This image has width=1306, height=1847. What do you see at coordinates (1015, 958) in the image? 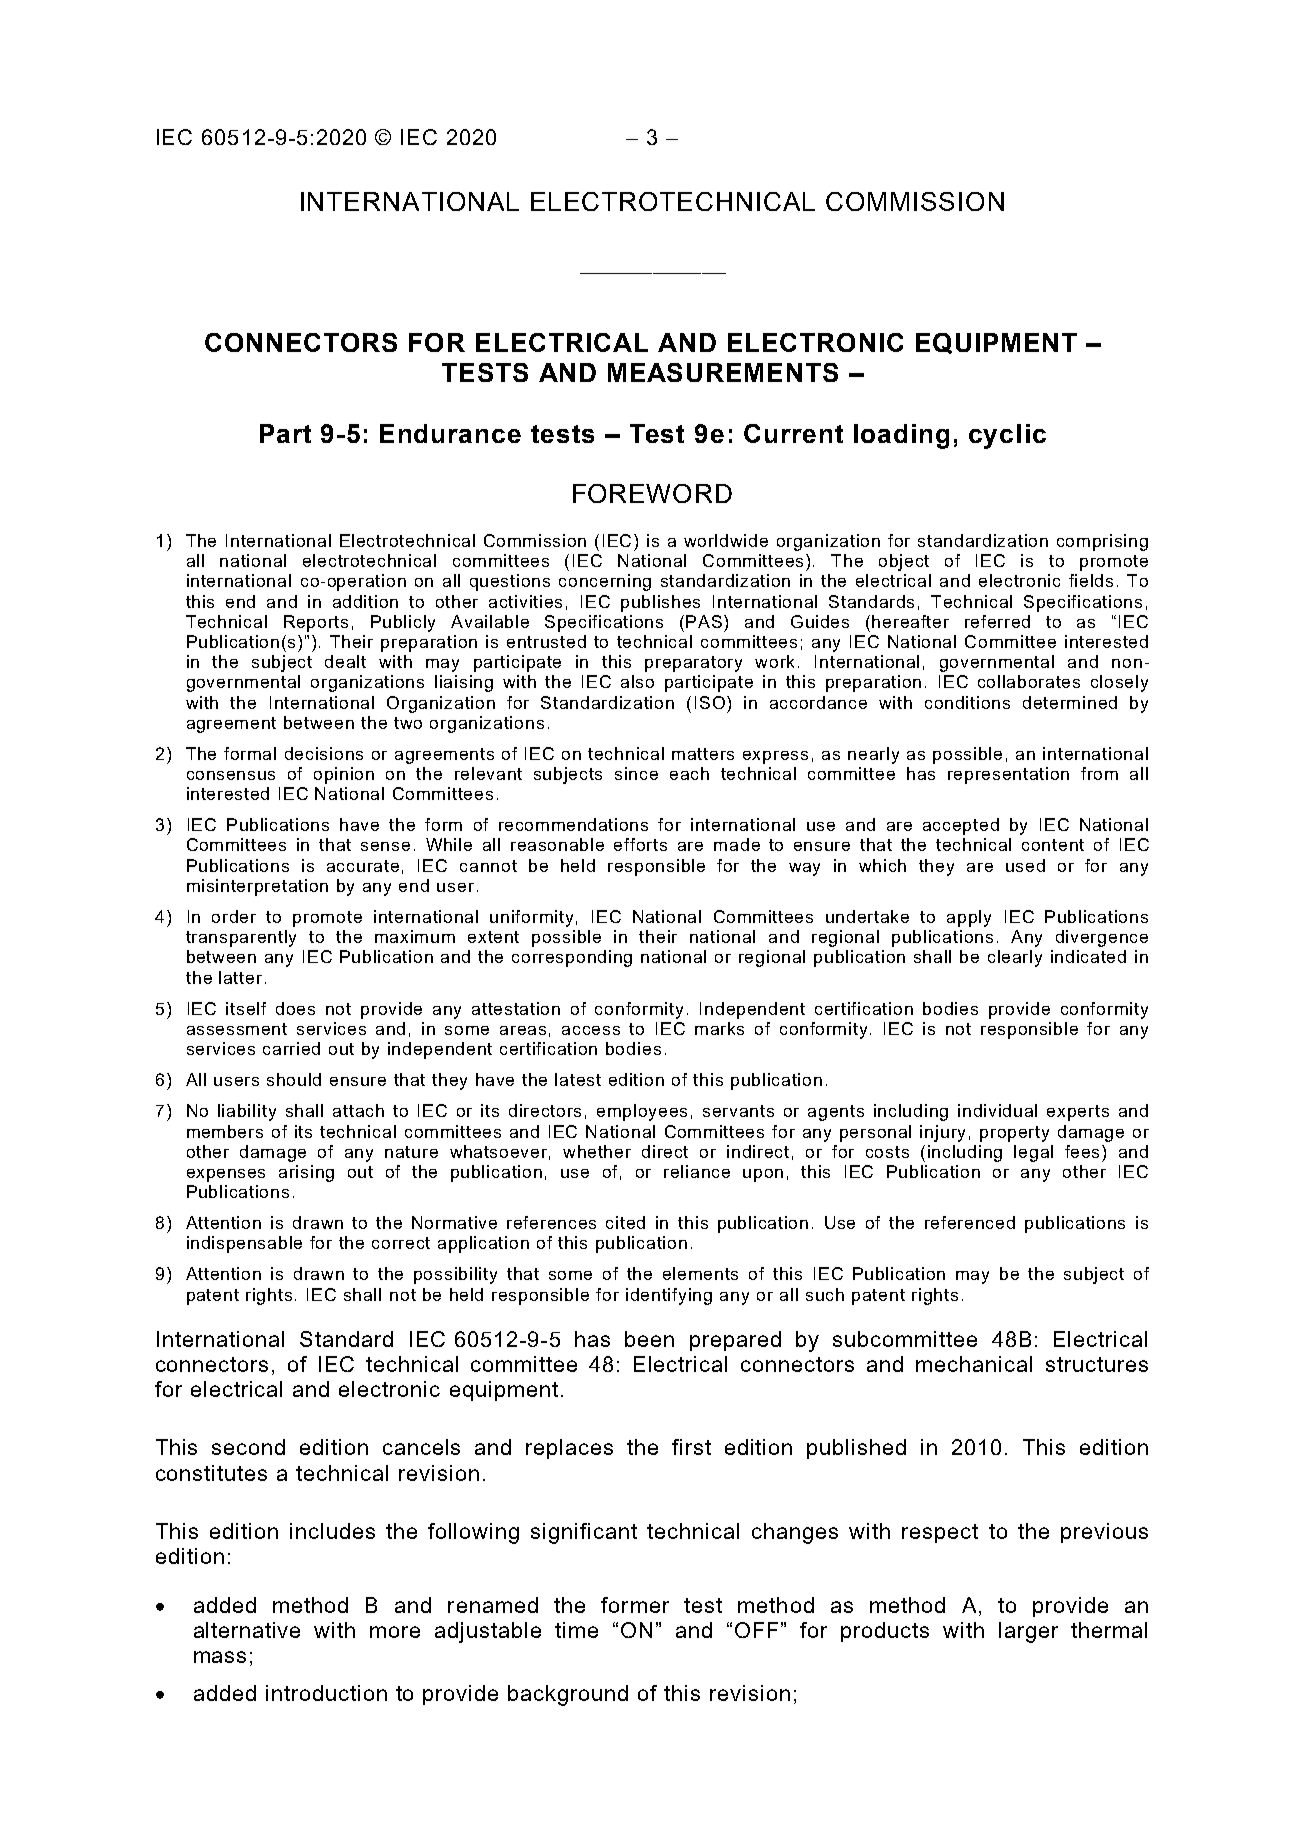
I see `clearly` at bounding box center [1015, 958].
